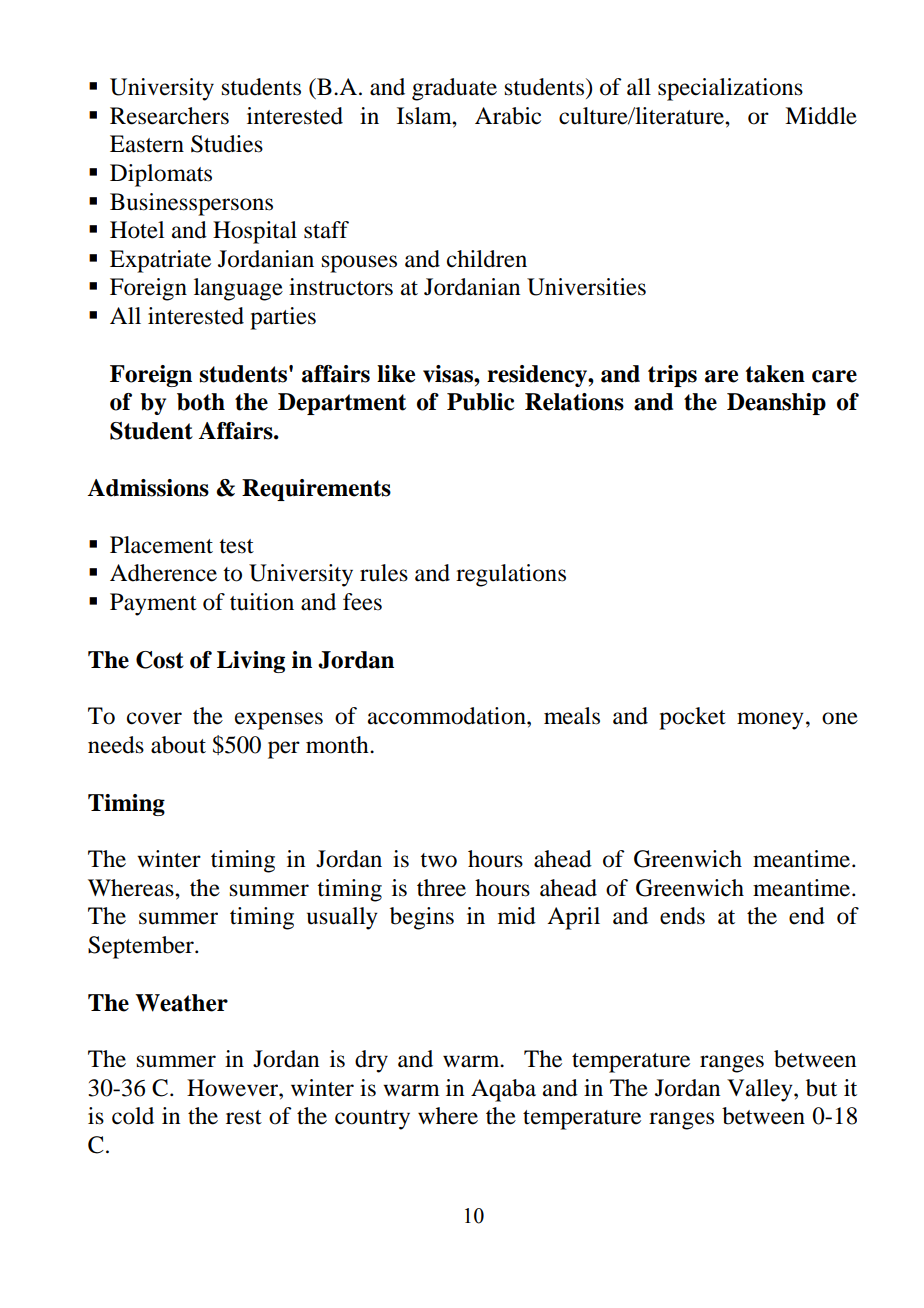  What do you see at coordinates (438, 860) in the document?
I see `two` at bounding box center [438, 860].
